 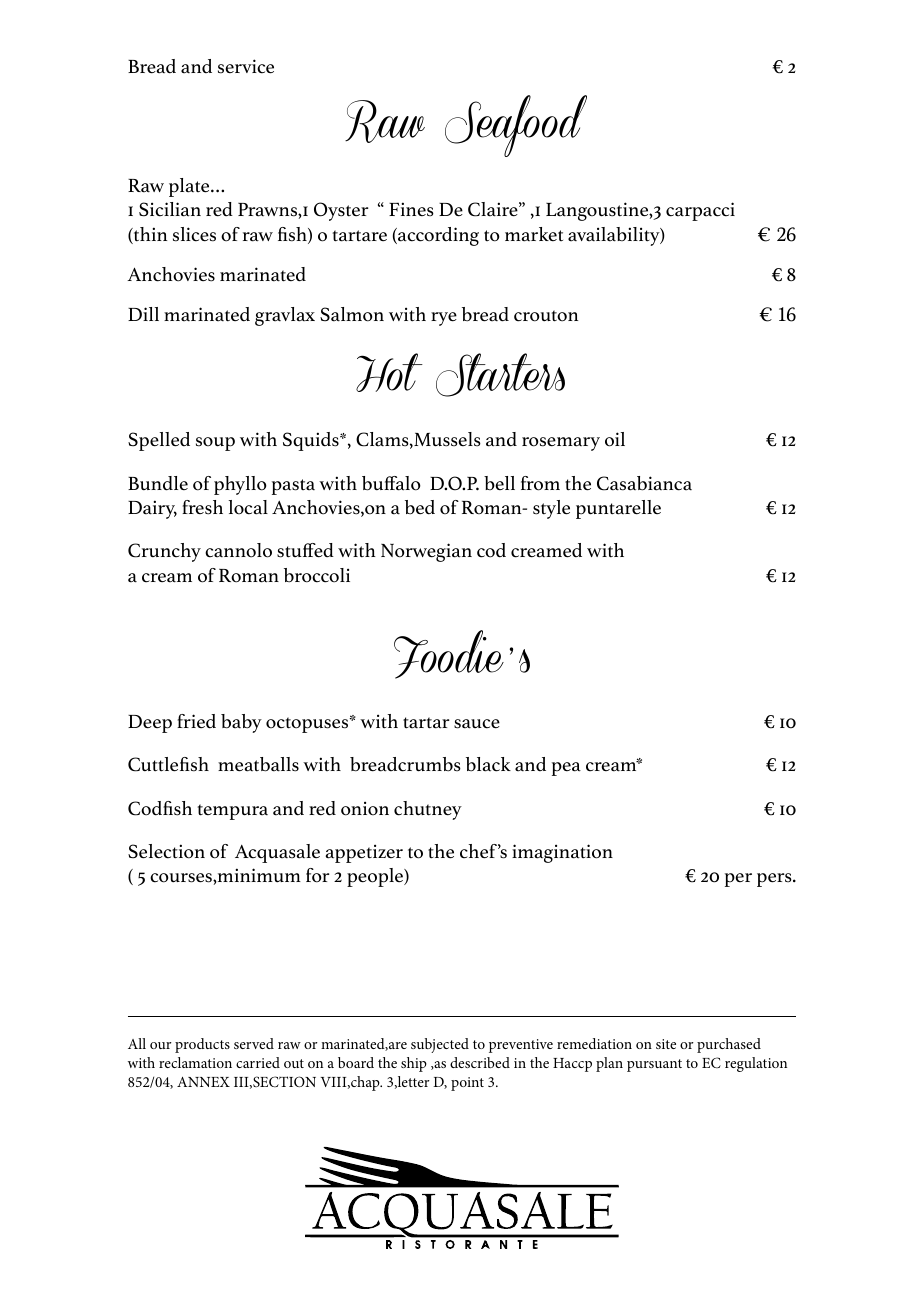 I want to click on subjected, so click(x=440, y=1045).
